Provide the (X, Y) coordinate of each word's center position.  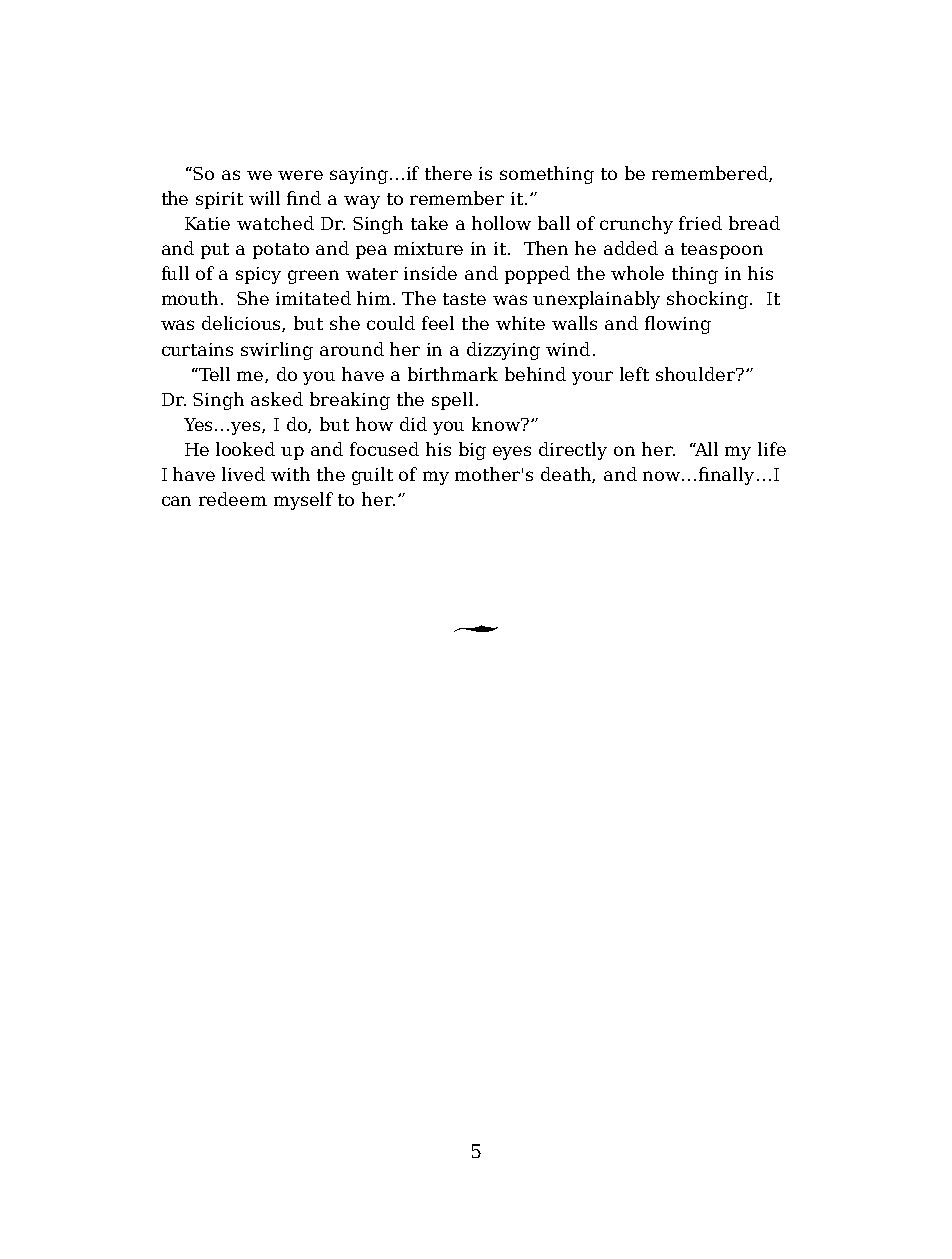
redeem (233, 499)
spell (452, 401)
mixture (428, 248)
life (772, 449)
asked (277, 399)
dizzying (503, 351)
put (215, 251)
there (448, 173)
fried (700, 223)
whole (637, 273)
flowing (678, 325)
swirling (277, 351)
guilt (372, 476)
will (264, 198)
